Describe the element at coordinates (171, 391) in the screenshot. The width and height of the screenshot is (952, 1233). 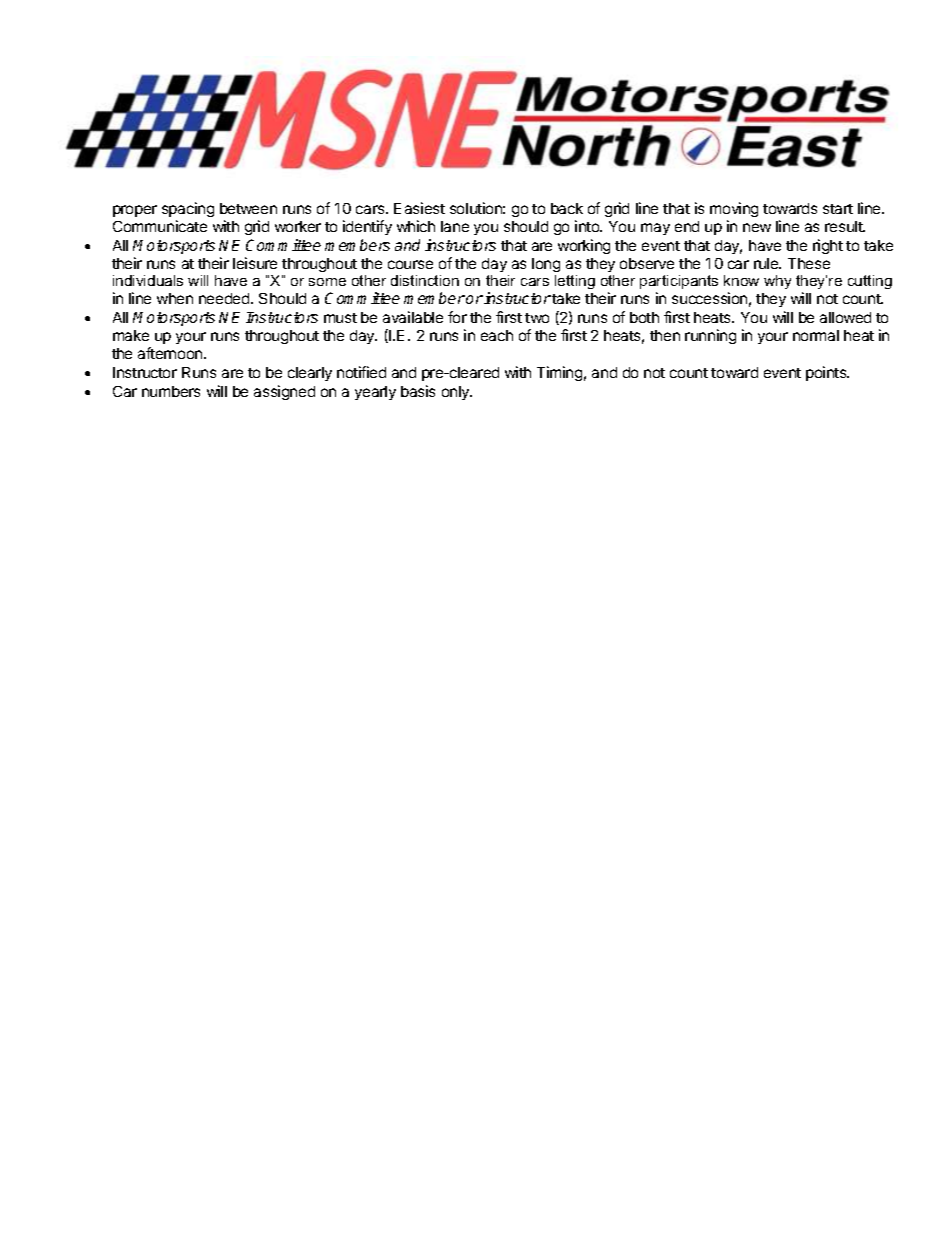
I see `numbers` at that location.
